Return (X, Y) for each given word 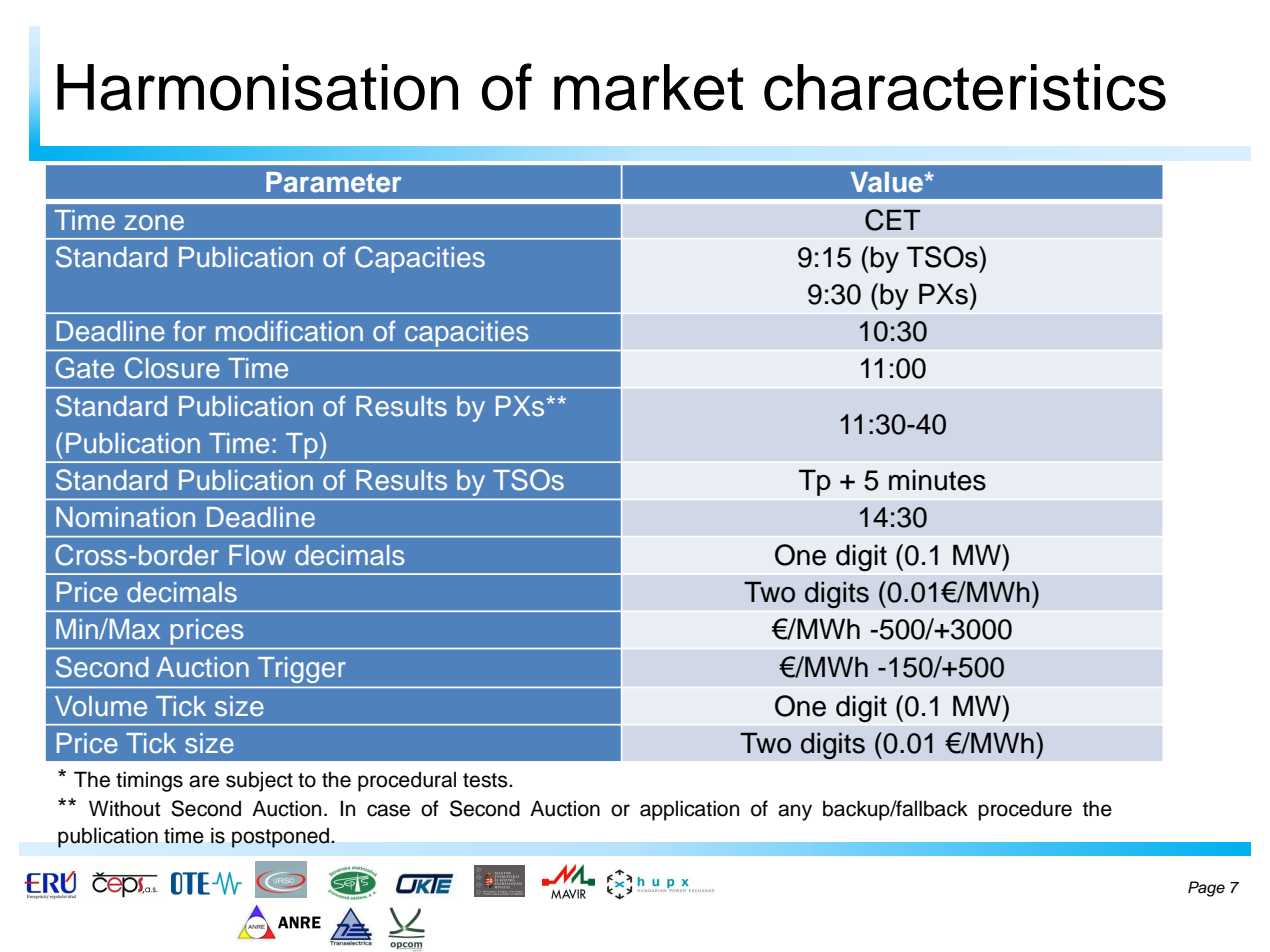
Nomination (125, 517)
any (795, 812)
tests (486, 780)
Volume (101, 706)
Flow (257, 555)
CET (893, 220)
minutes (937, 480)
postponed (280, 838)
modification (289, 331)
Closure (172, 368)
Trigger (302, 670)
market (648, 87)
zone (154, 223)
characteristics (965, 87)
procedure (1025, 811)
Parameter (333, 182)
